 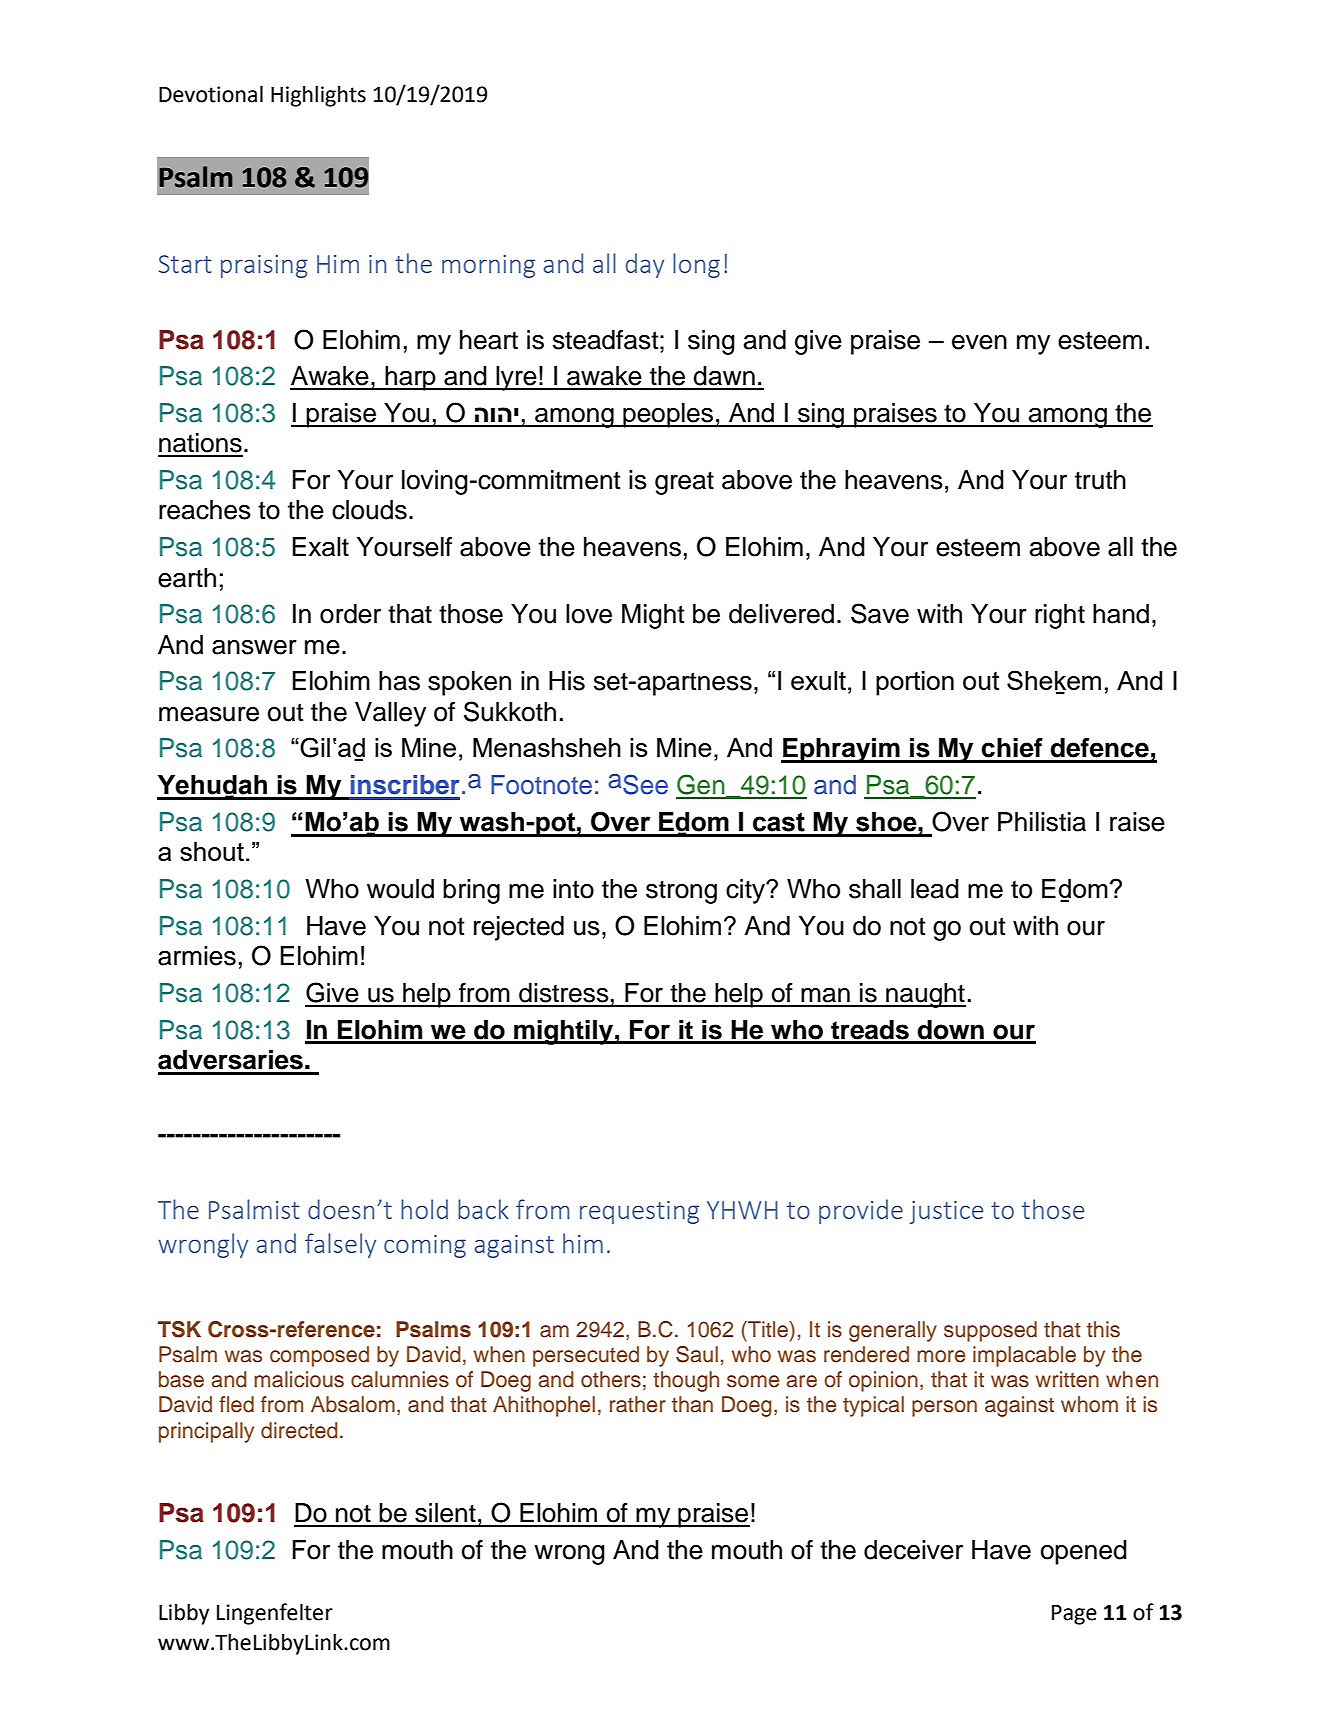 I want to click on great, so click(x=684, y=483).
